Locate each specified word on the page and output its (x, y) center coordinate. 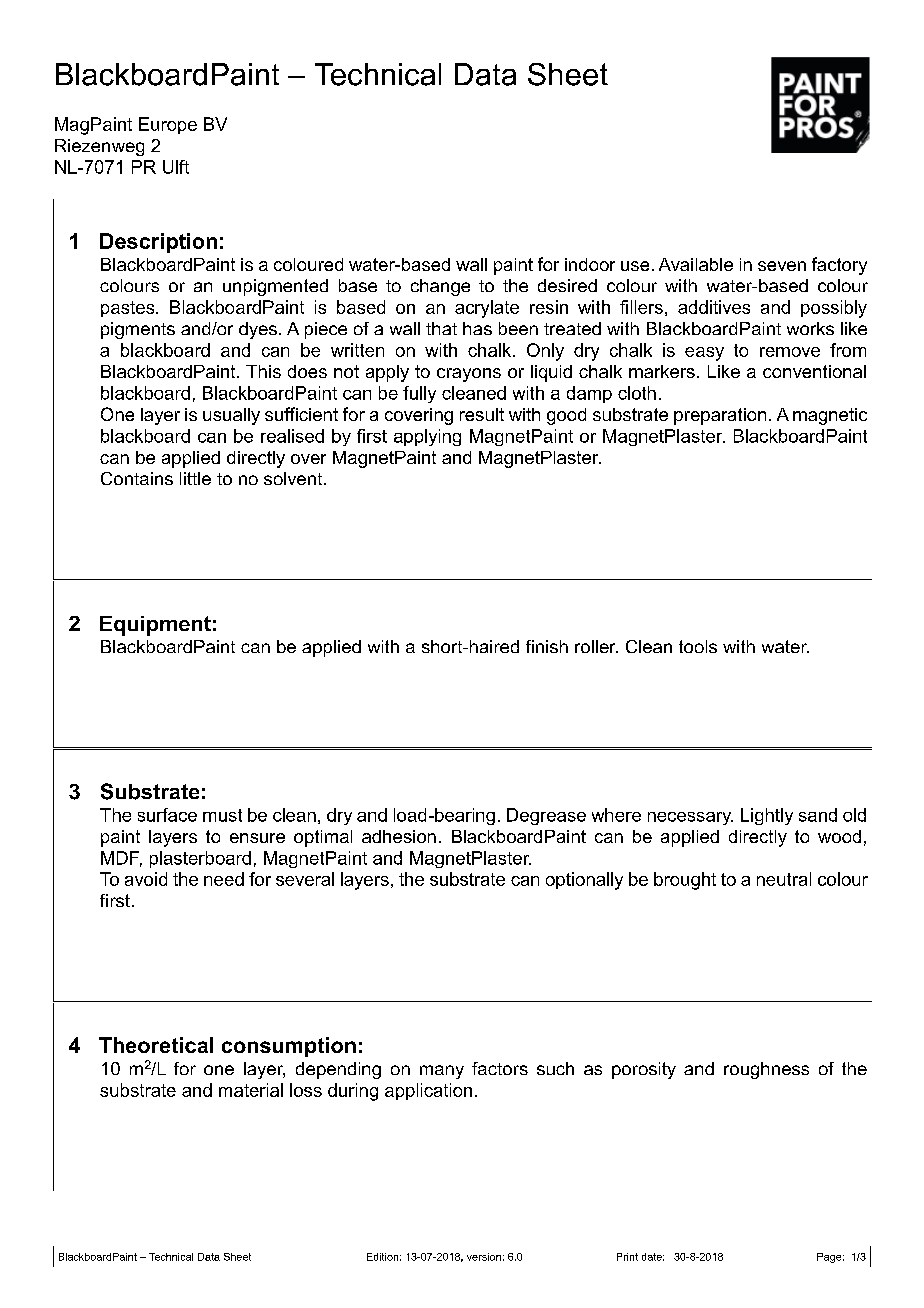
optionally (584, 881)
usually (231, 416)
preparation (720, 416)
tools (698, 646)
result (482, 414)
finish (547, 646)
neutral (784, 879)
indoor (590, 264)
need (224, 879)
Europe (168, 125)
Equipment (155, 626)
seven (782, 266)
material (251, 1090)
